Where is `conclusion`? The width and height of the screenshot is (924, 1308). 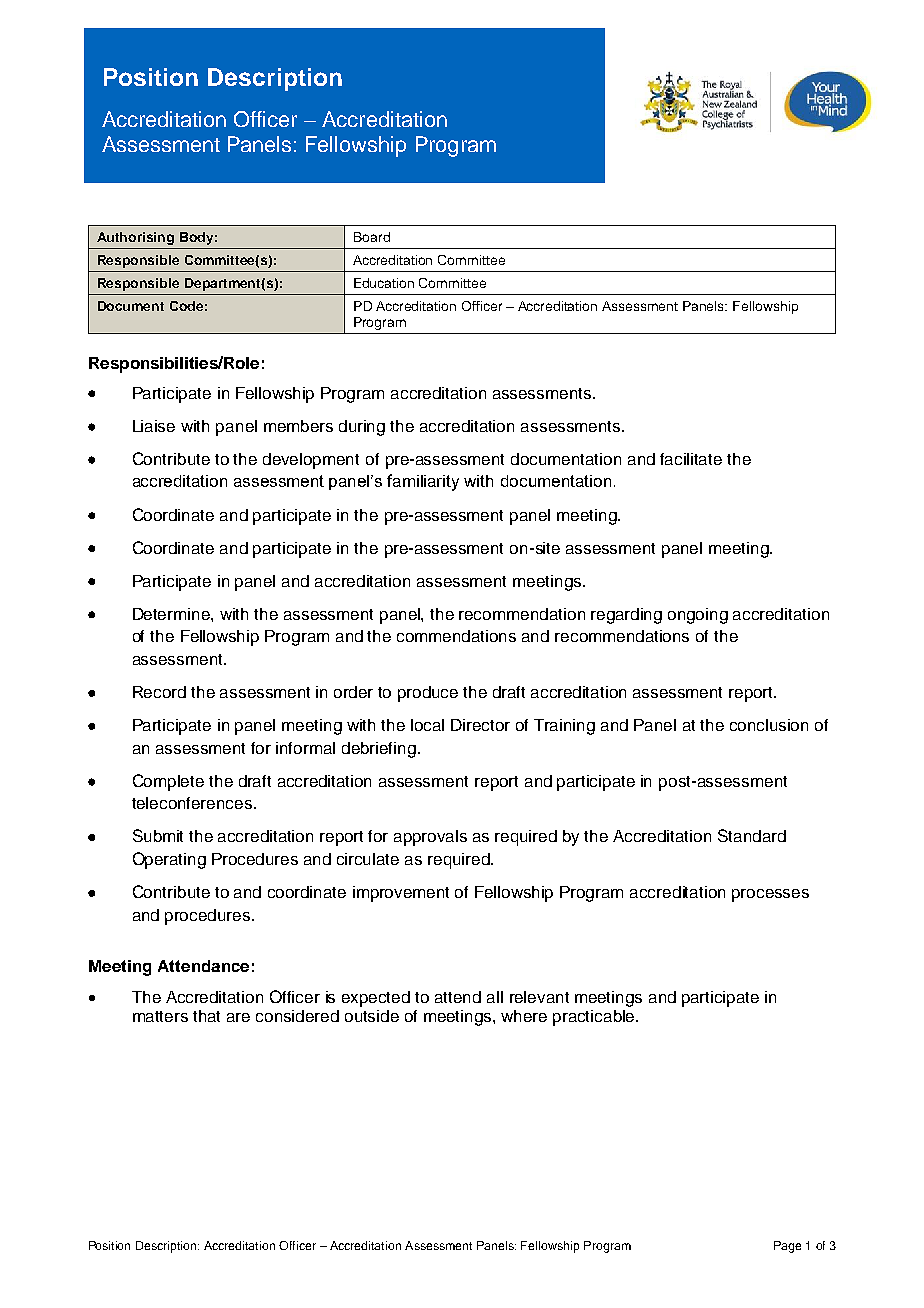
conclusion is located at coordinates (769, 725).
